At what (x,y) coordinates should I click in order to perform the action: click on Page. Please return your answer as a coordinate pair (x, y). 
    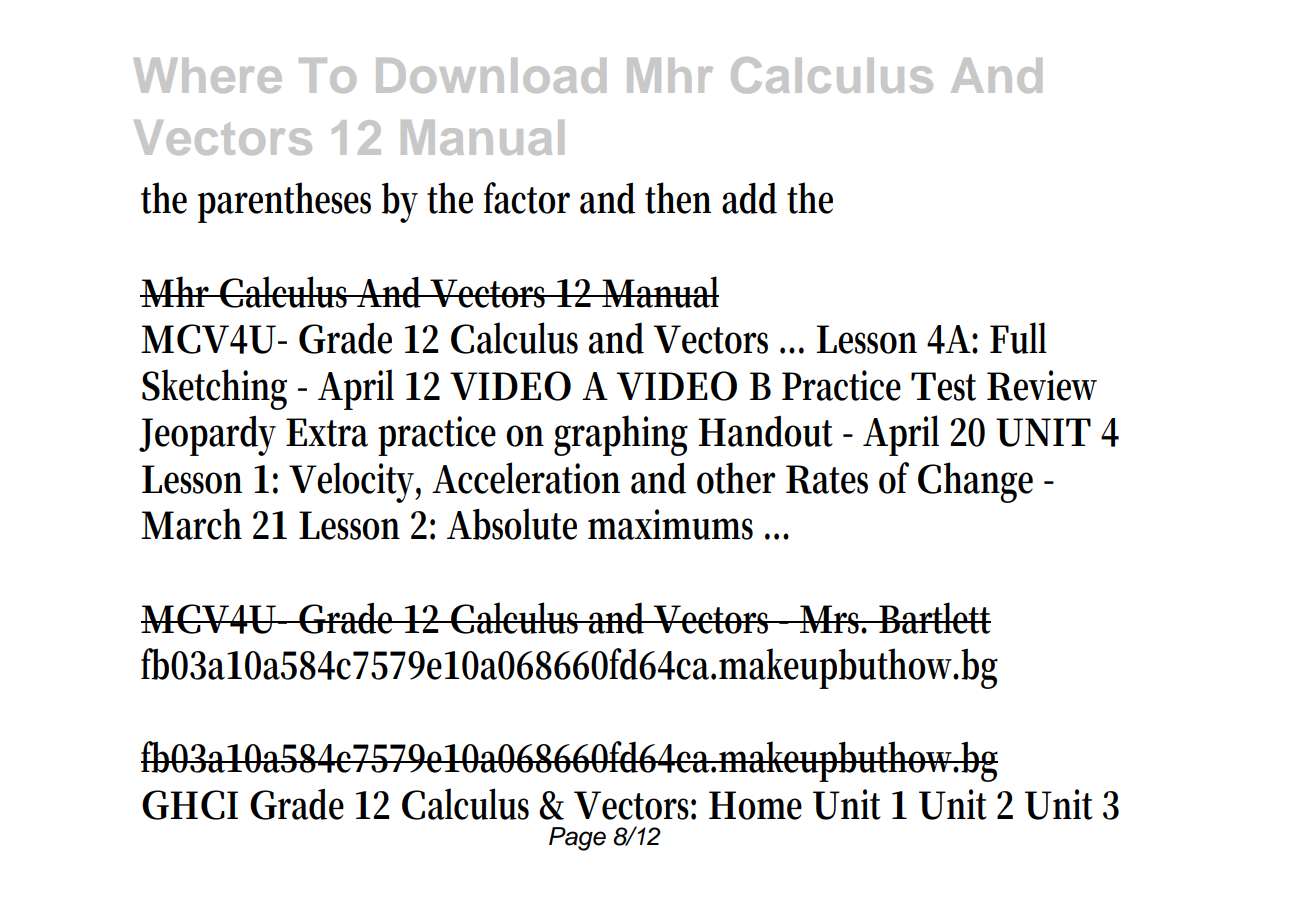
    Looking at the image, I should click on (577, 839).
